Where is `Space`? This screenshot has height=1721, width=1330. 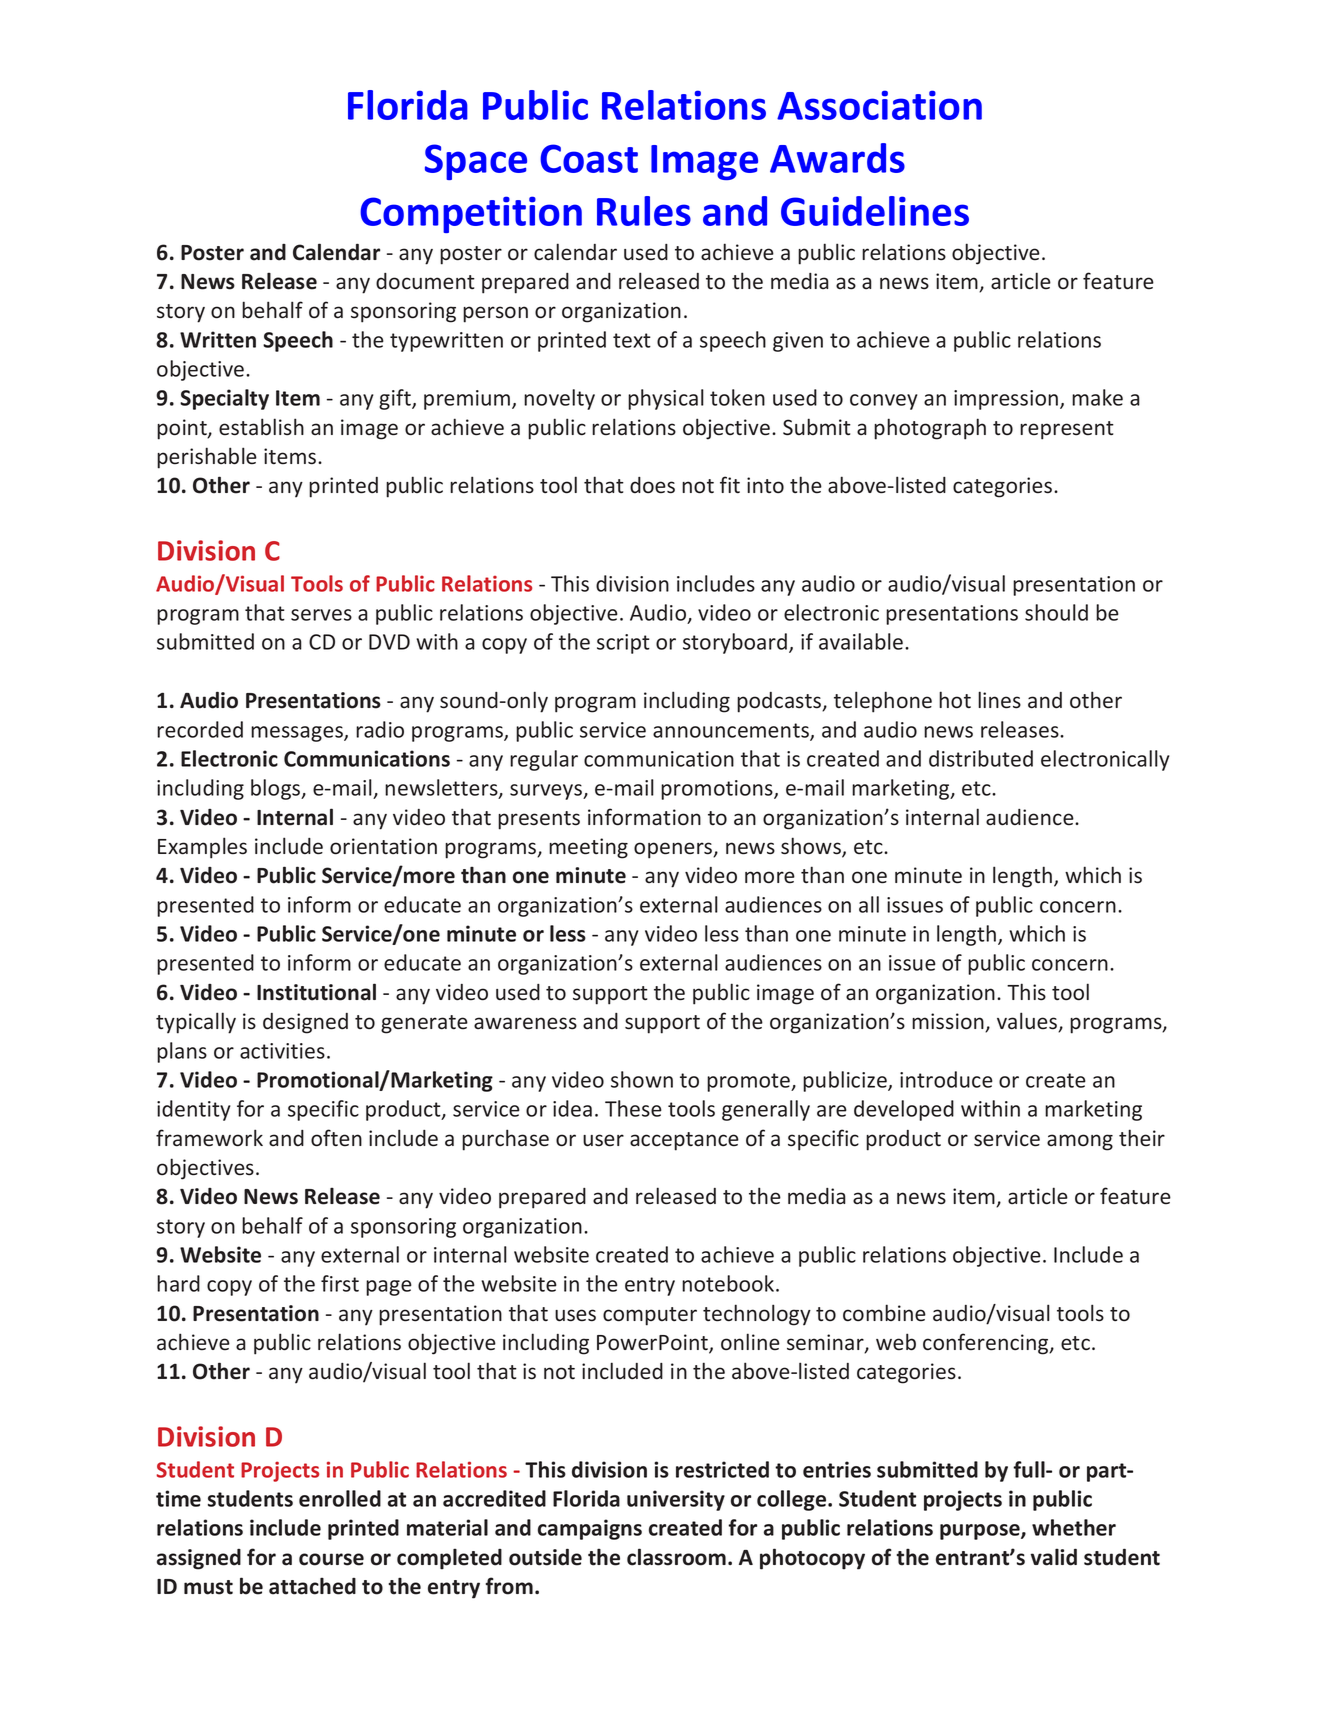 Space is located at coordinates (476, 162).
